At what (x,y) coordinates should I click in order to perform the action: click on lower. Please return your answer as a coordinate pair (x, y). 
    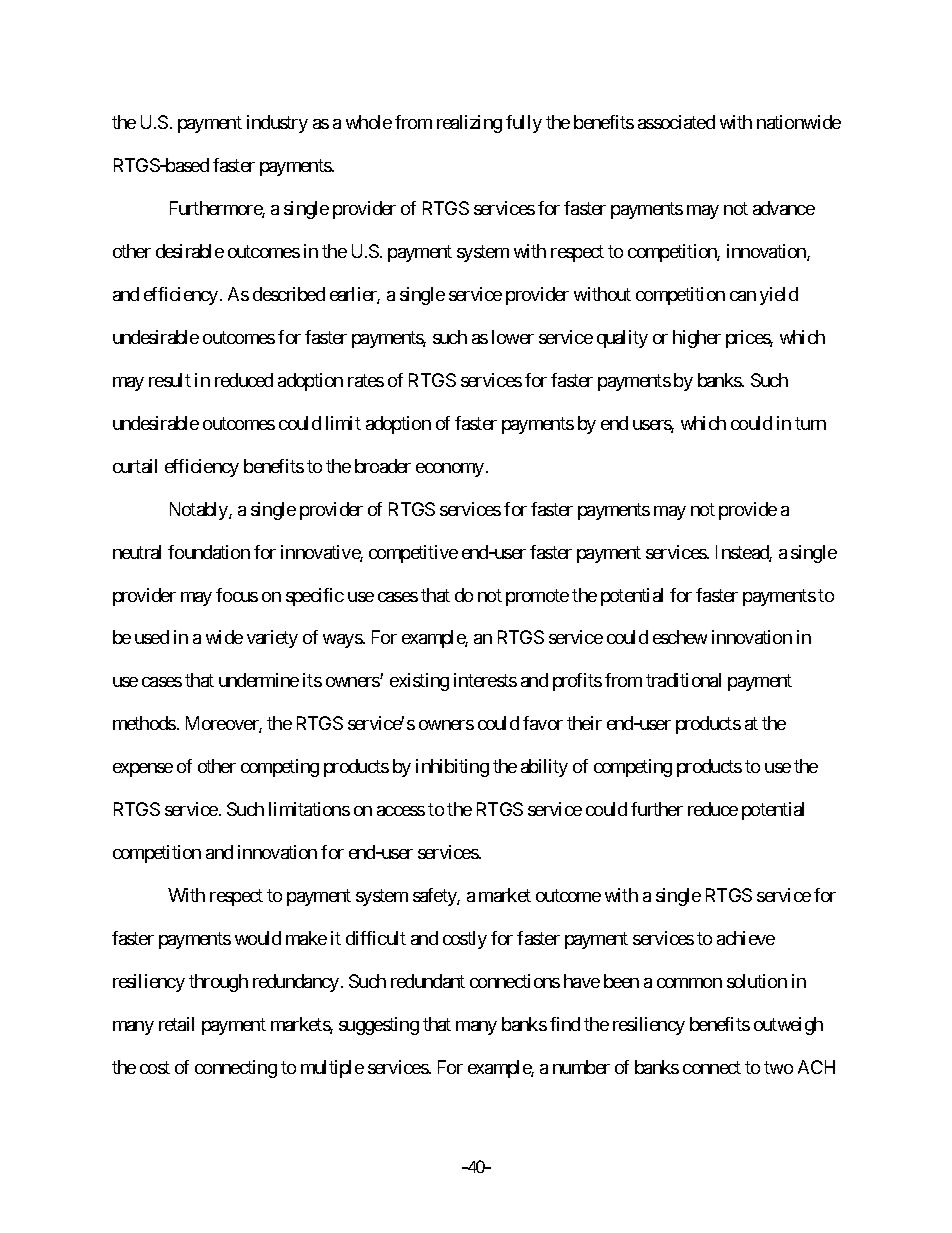
    Looking at the image, I should click on (513, 337).
